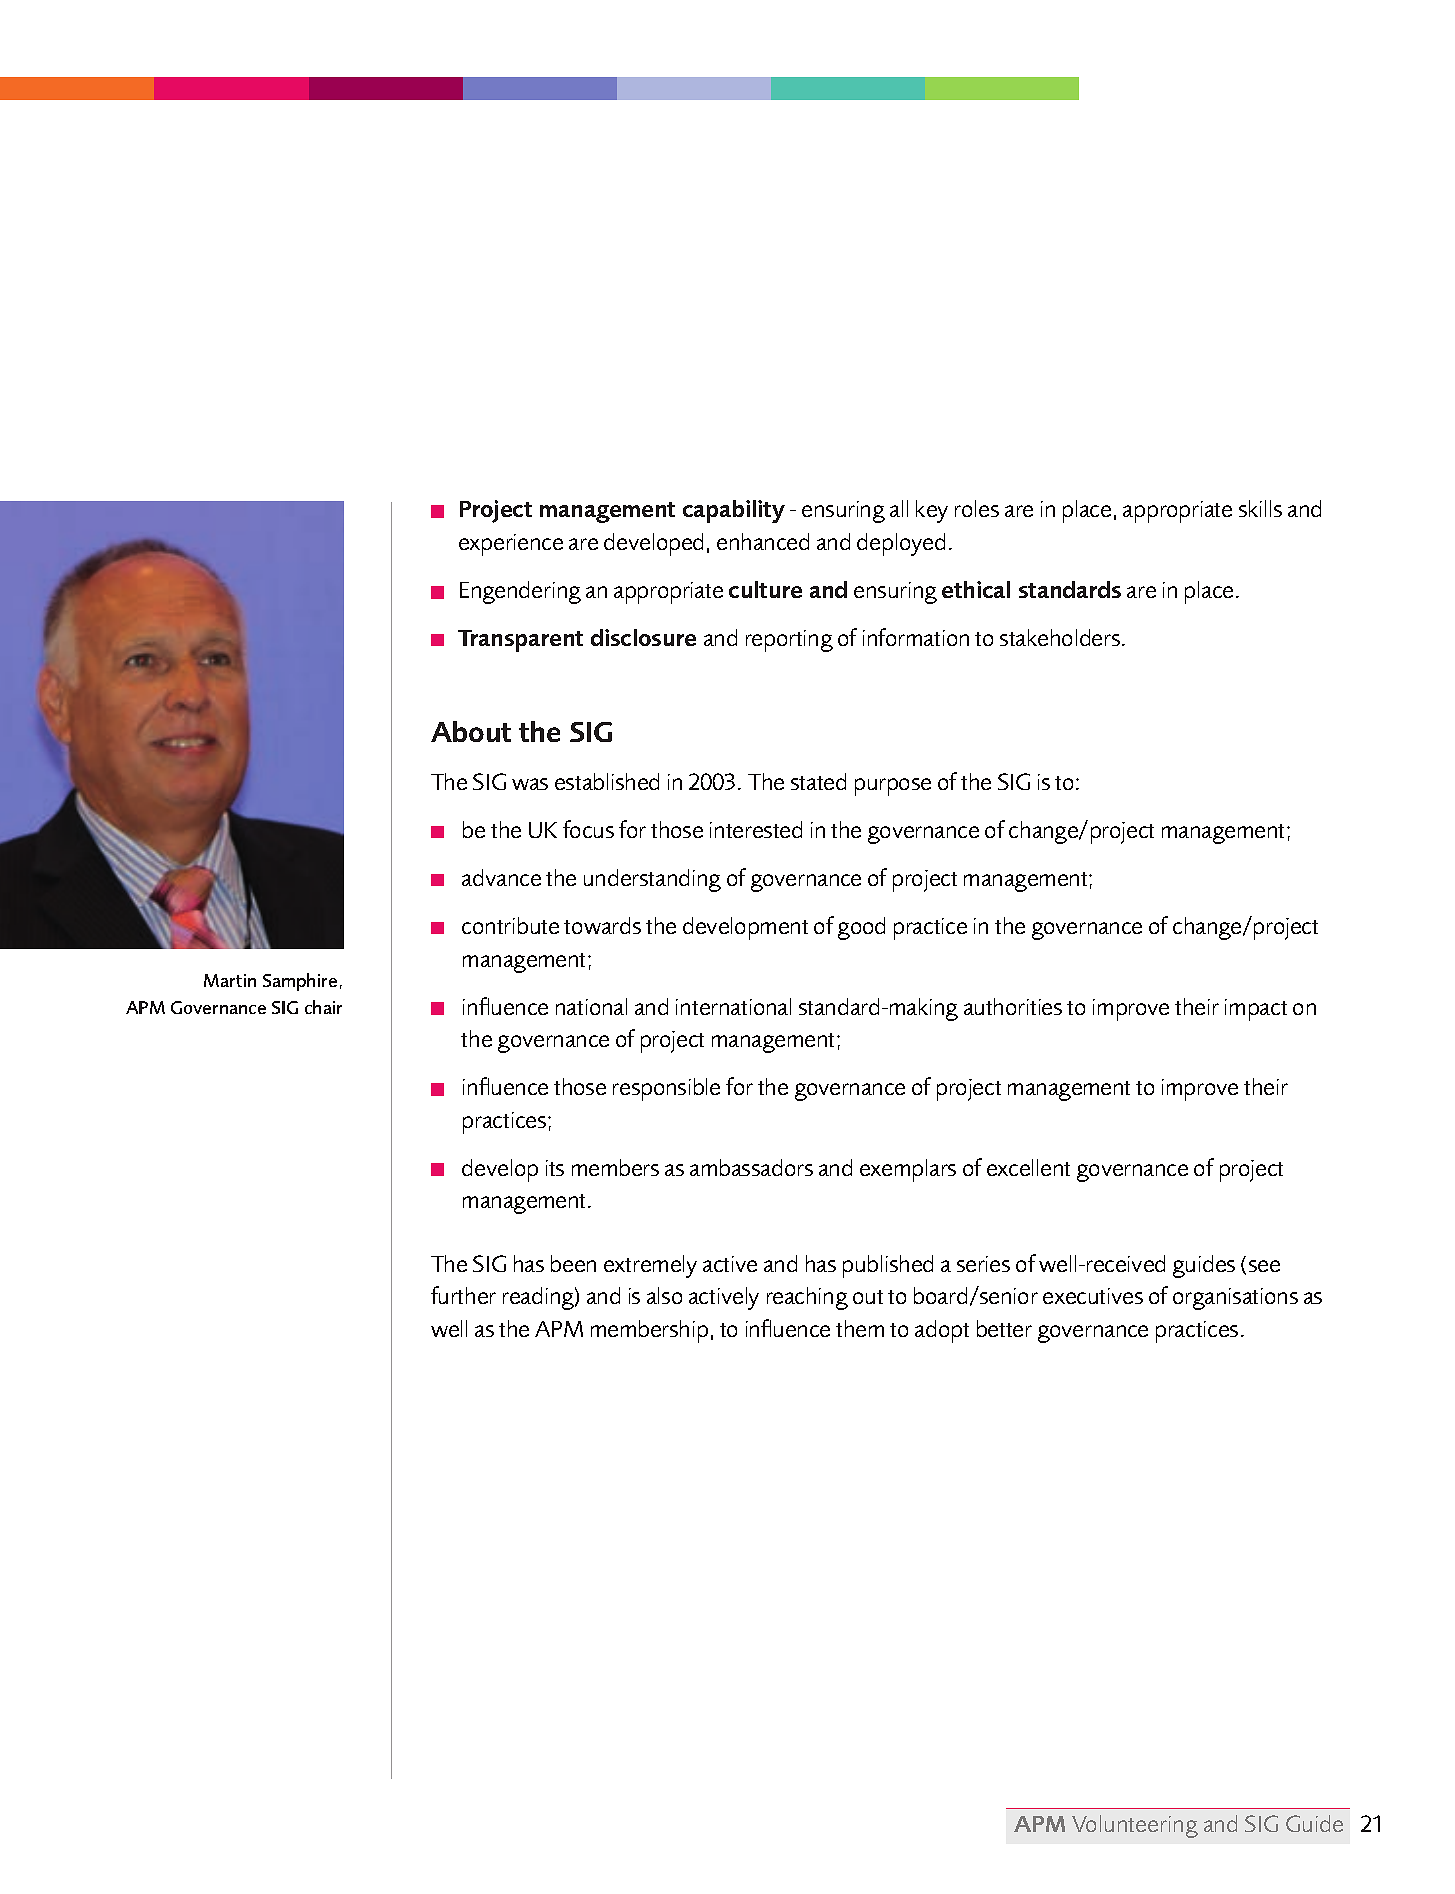 The width and height of the page is (1455, 1894). What do you see at coordinates (751, 1167) in the page?
I see `ambassadors` at bounding box center [751, 1167].
